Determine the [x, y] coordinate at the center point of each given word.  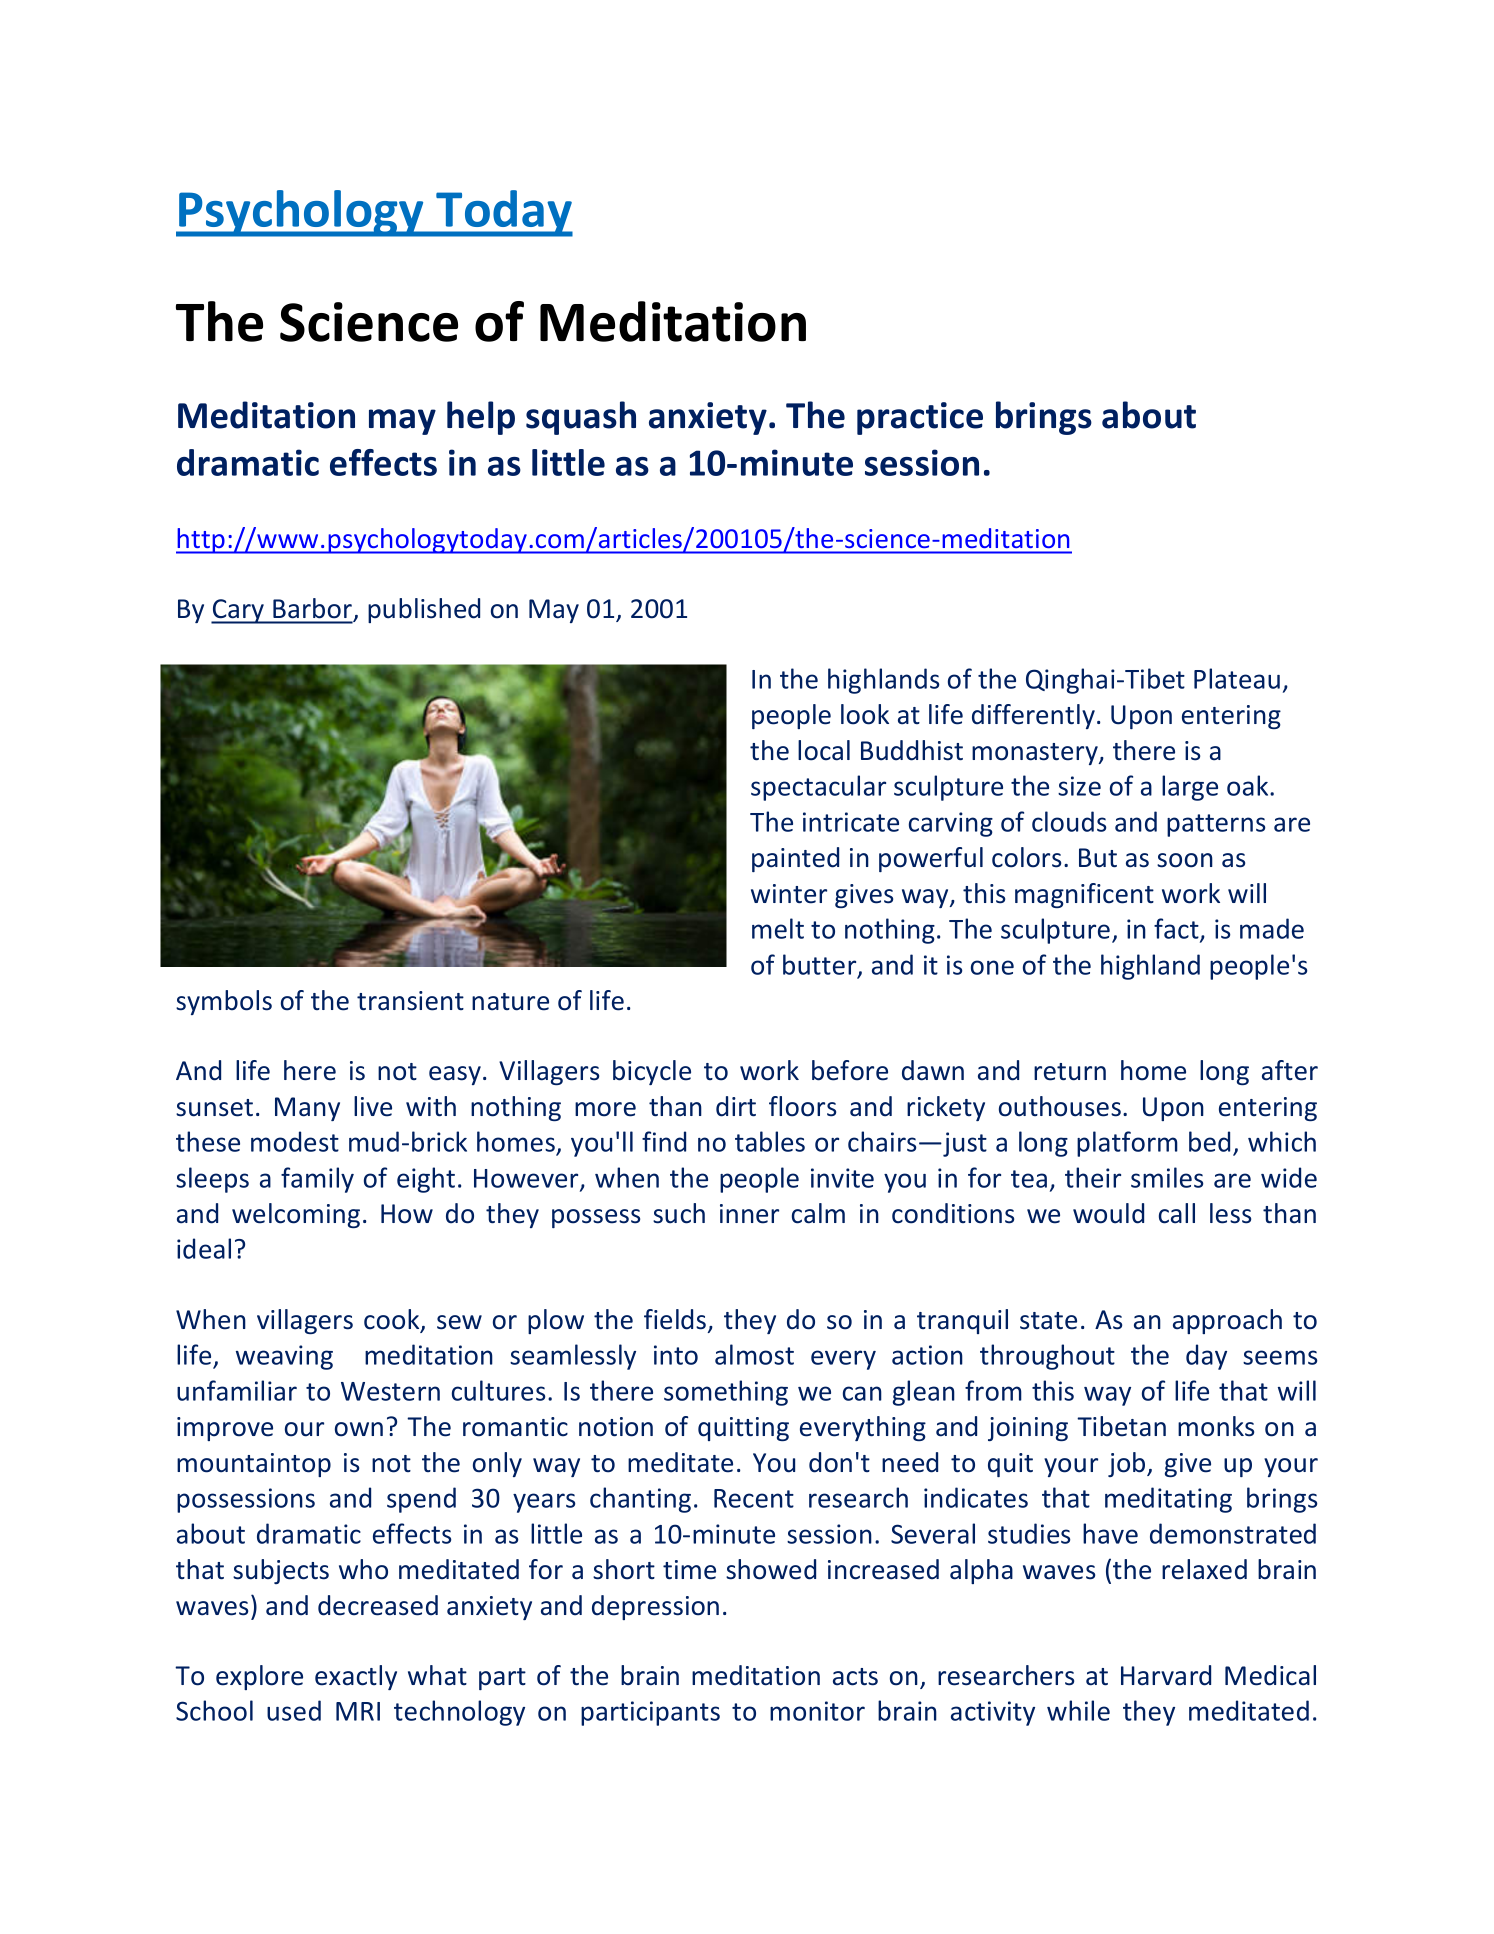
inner [749, 1214]
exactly [356, 1677]
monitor [817, 1711]
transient [410, 1001]
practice [920, 418]
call [1177, 1213]
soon [1185, 860]
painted [795, 859]
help [481, 418]
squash [581, 418]
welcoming [296, 1215]
